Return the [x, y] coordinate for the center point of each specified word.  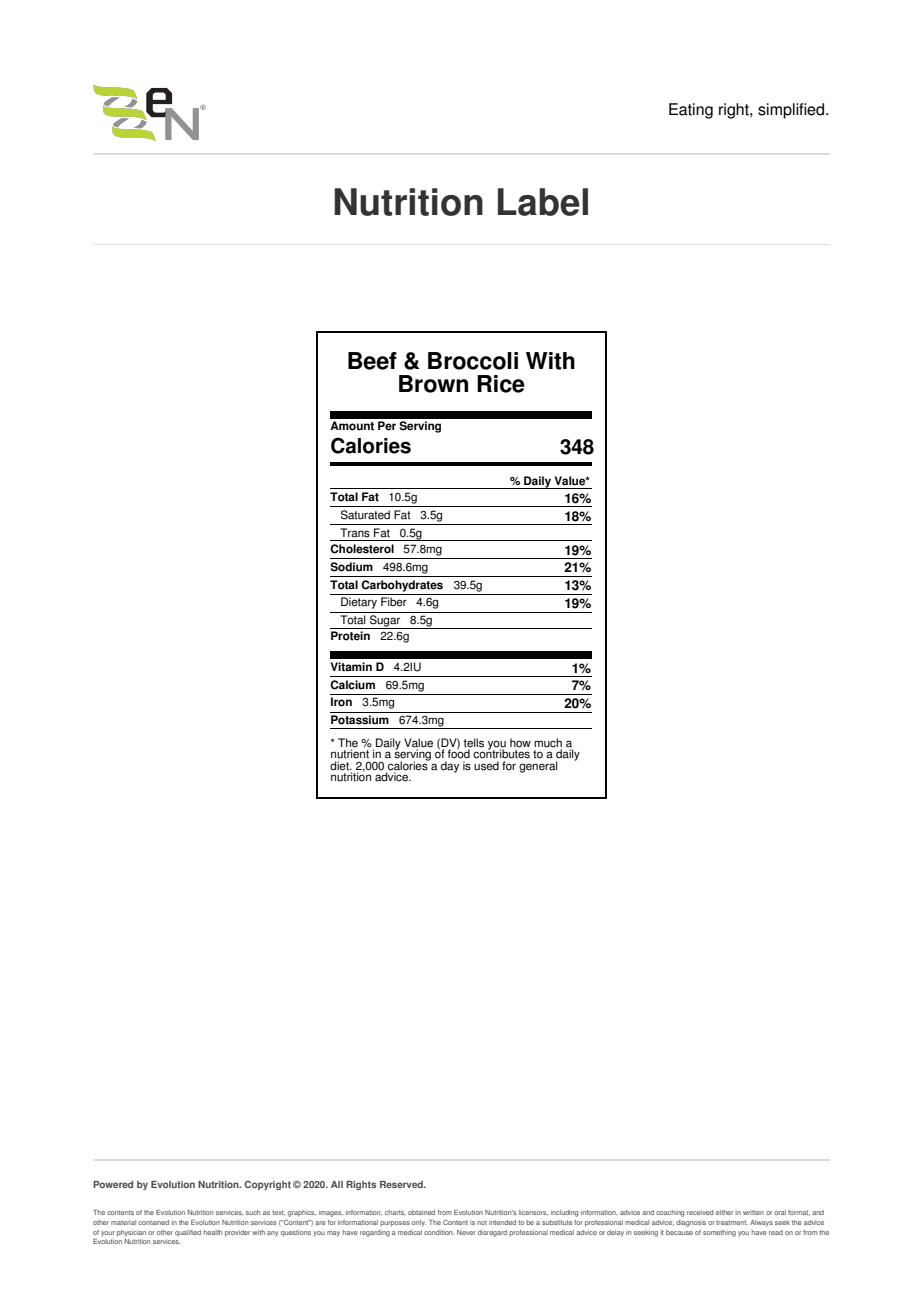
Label [543, 202]
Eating [691, 111]
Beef [372, 361]
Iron [341, 702]
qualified [188, 1233]
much [548, 743]
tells [474, 743]
